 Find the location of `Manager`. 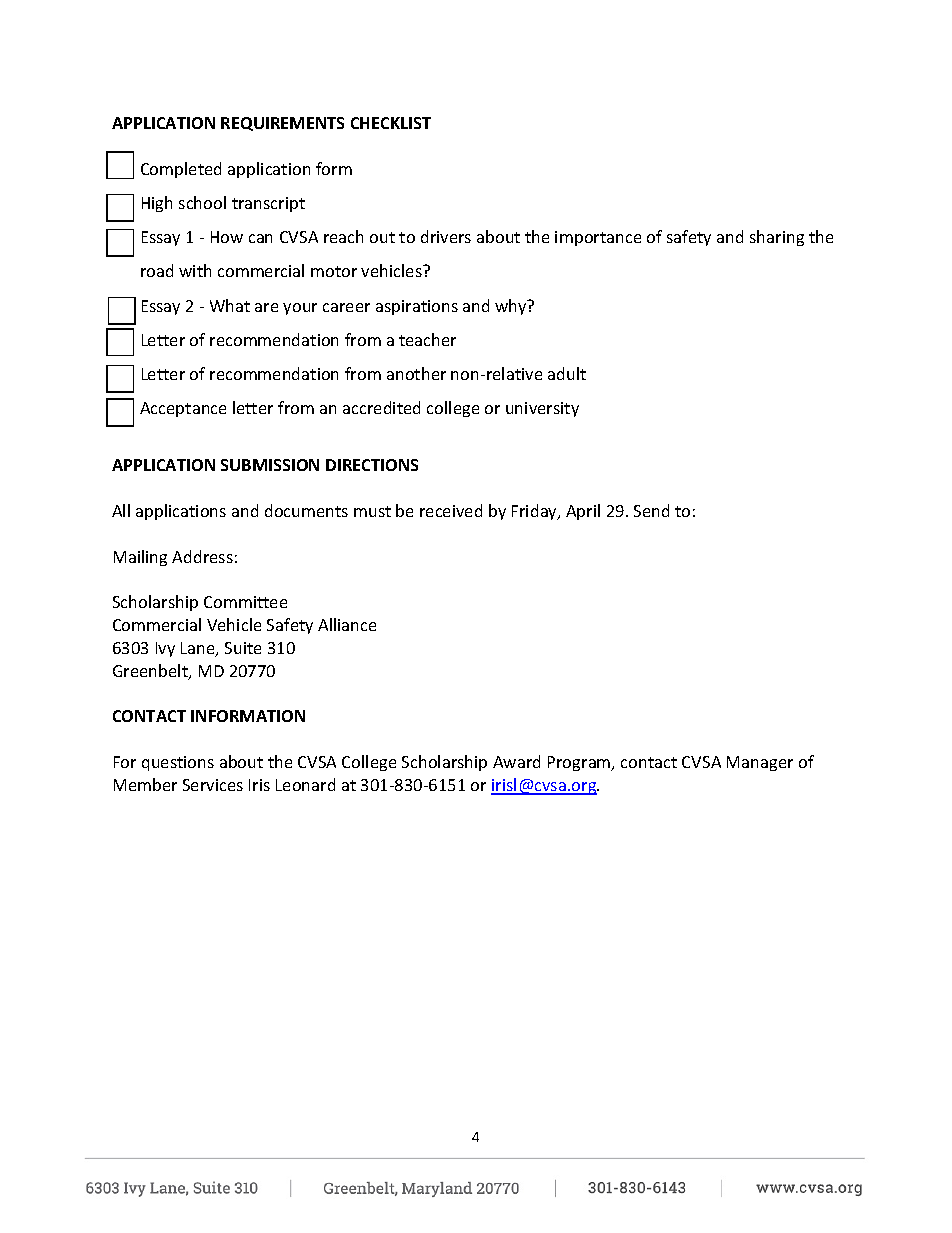

Manager is located at coordinates (760, 763).
